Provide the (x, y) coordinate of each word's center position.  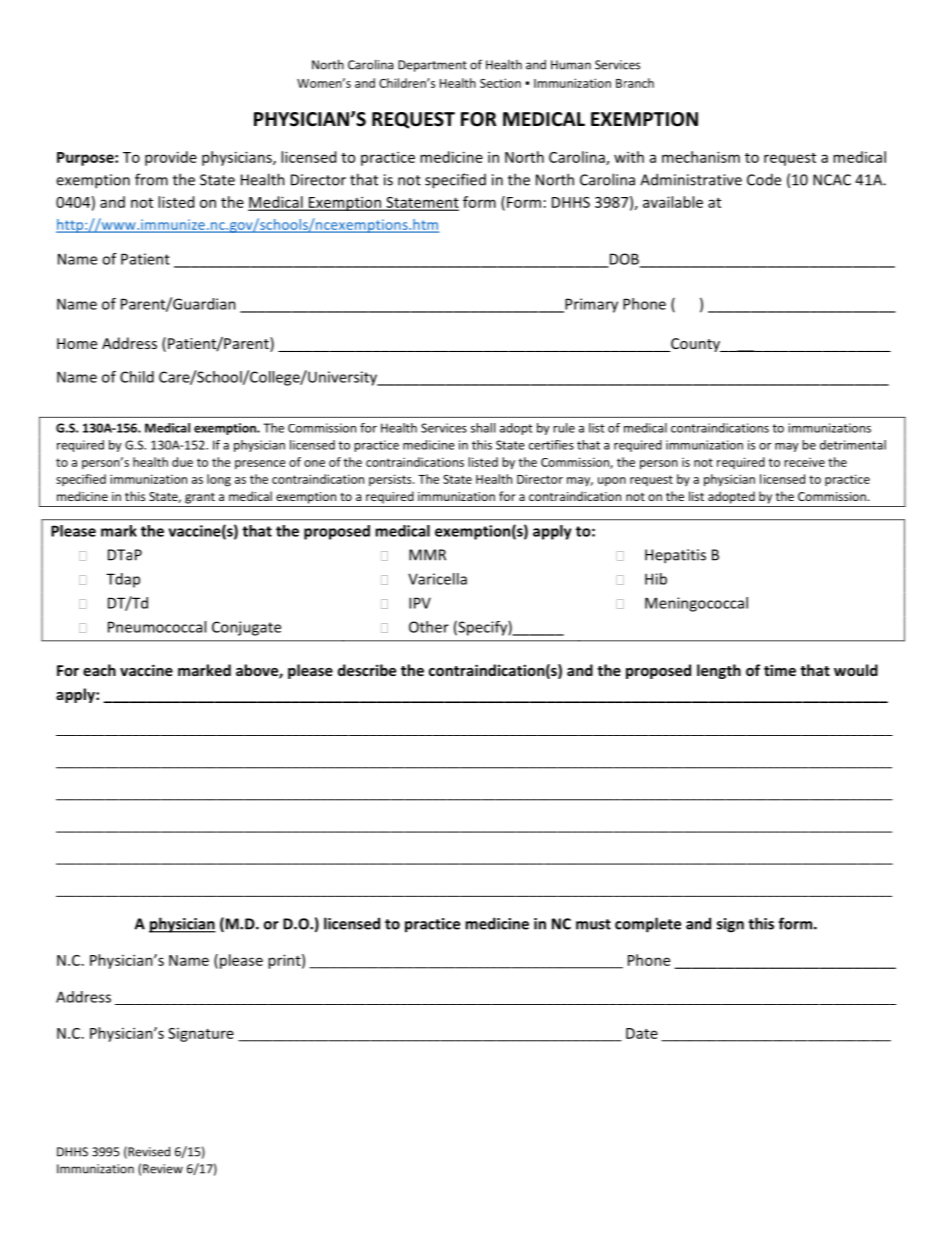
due (182, 462)
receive (804, 462)
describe (367, 670)
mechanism (701, 157)
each (99, 670)
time (780, 670)
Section (500, 83)
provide (171, 158)
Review (163, 1169)
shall (483, 428)
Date (642, 1033)
